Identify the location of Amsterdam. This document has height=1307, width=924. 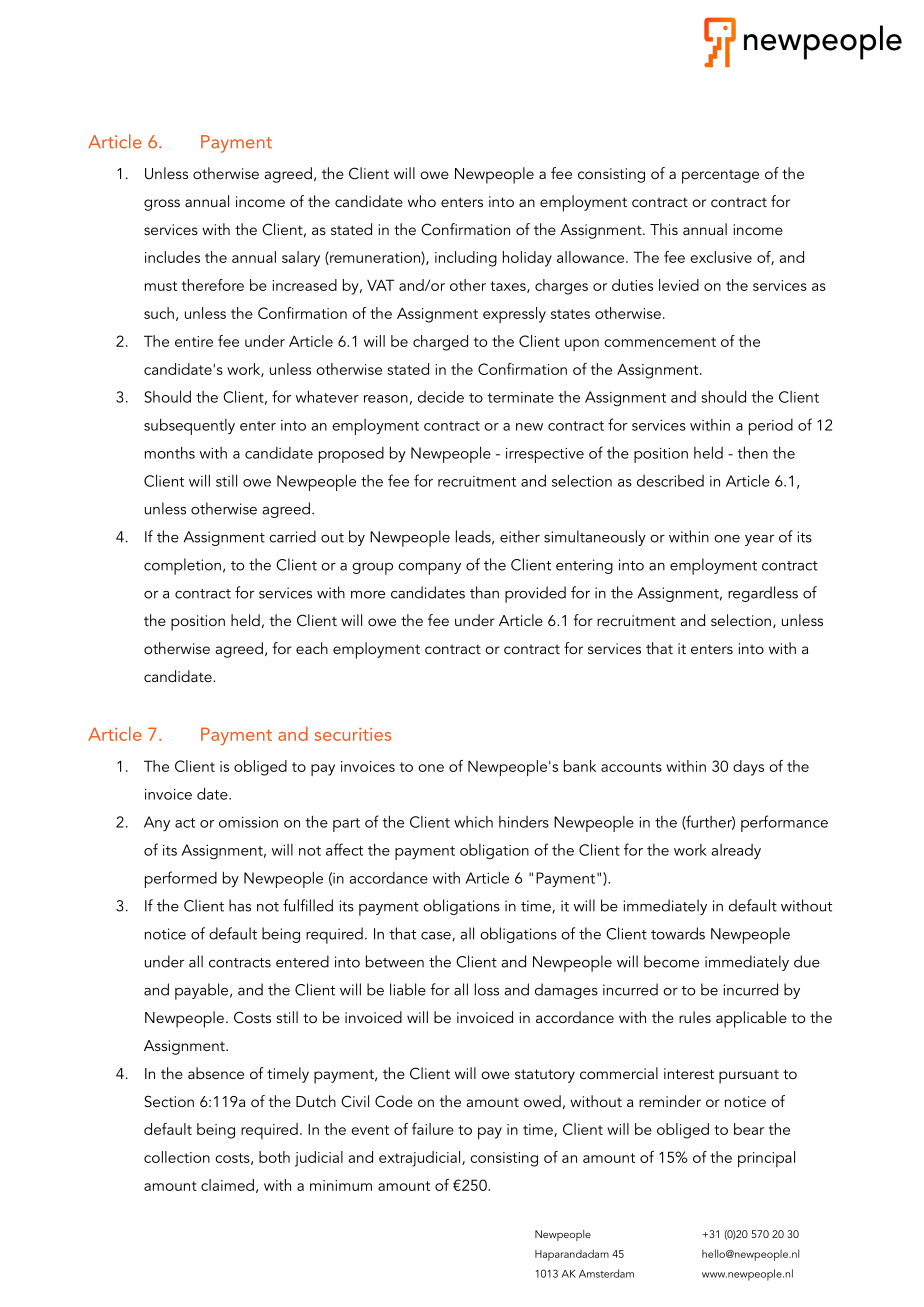
(606, 1273).
